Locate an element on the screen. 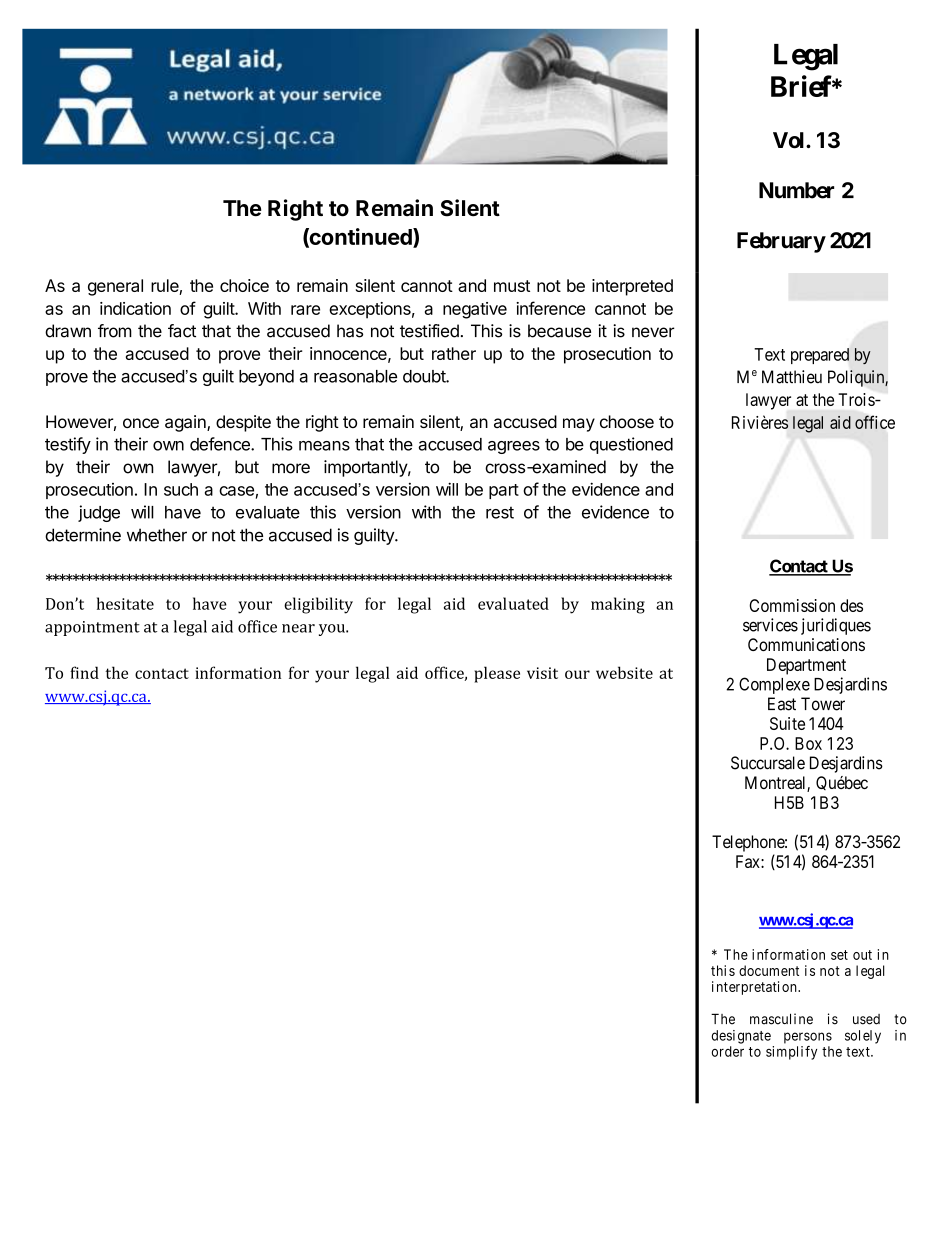  again is located at coordinates (186, 423).
